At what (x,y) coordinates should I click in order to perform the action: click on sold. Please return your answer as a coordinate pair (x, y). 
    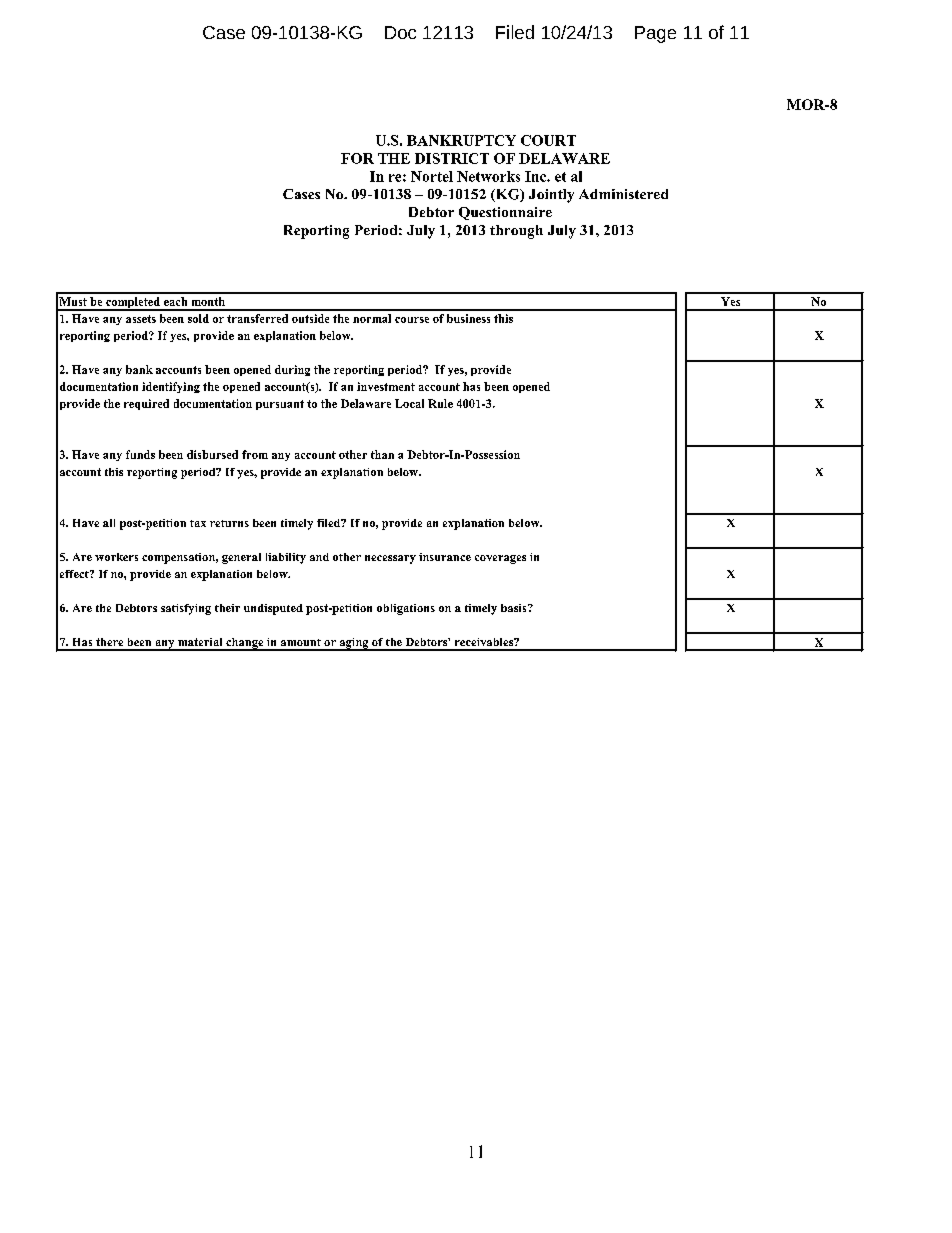
    Looking at the image, I should click on (198, 318).
